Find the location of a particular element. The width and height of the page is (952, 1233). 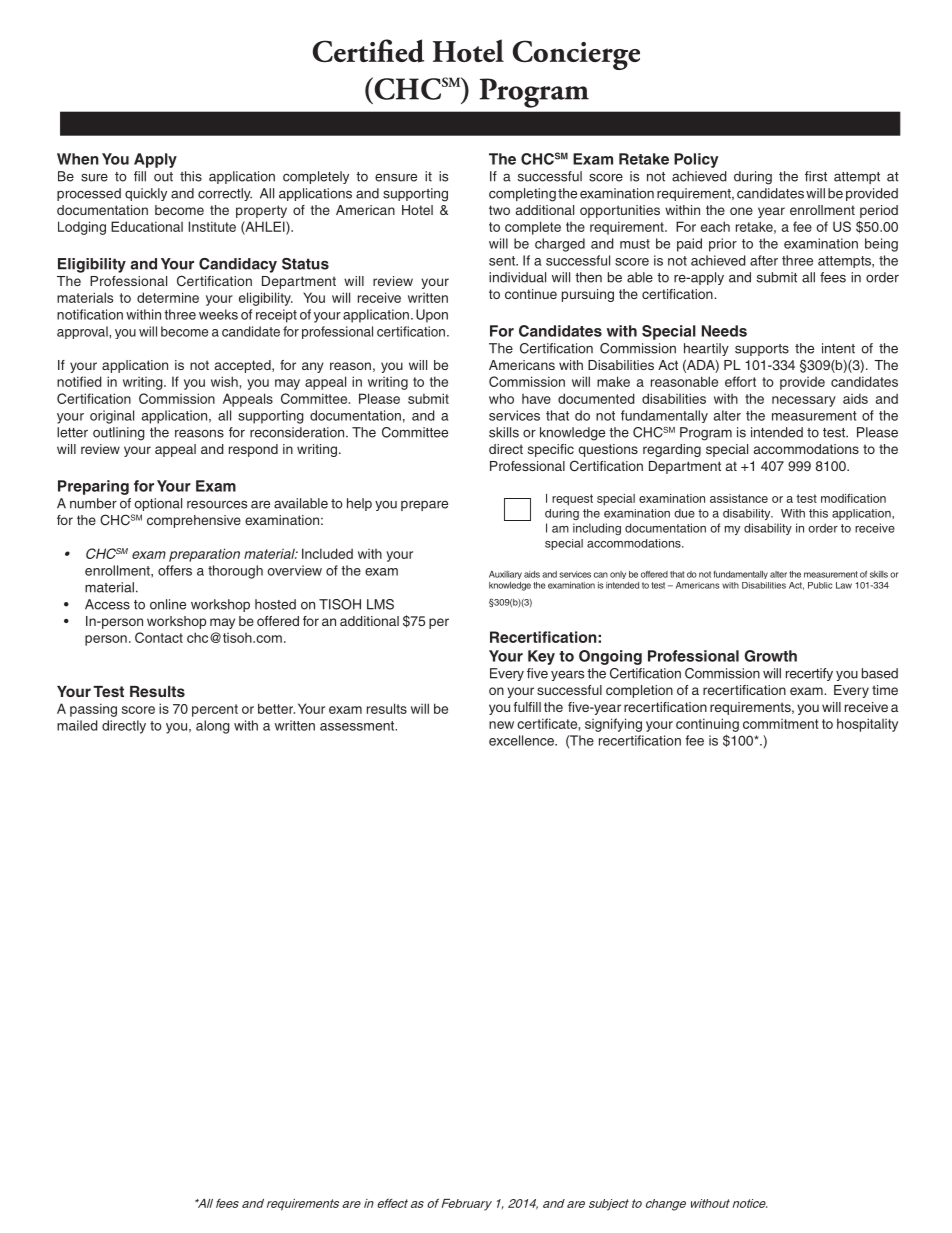

Public is located at coordinates (820, 585).
